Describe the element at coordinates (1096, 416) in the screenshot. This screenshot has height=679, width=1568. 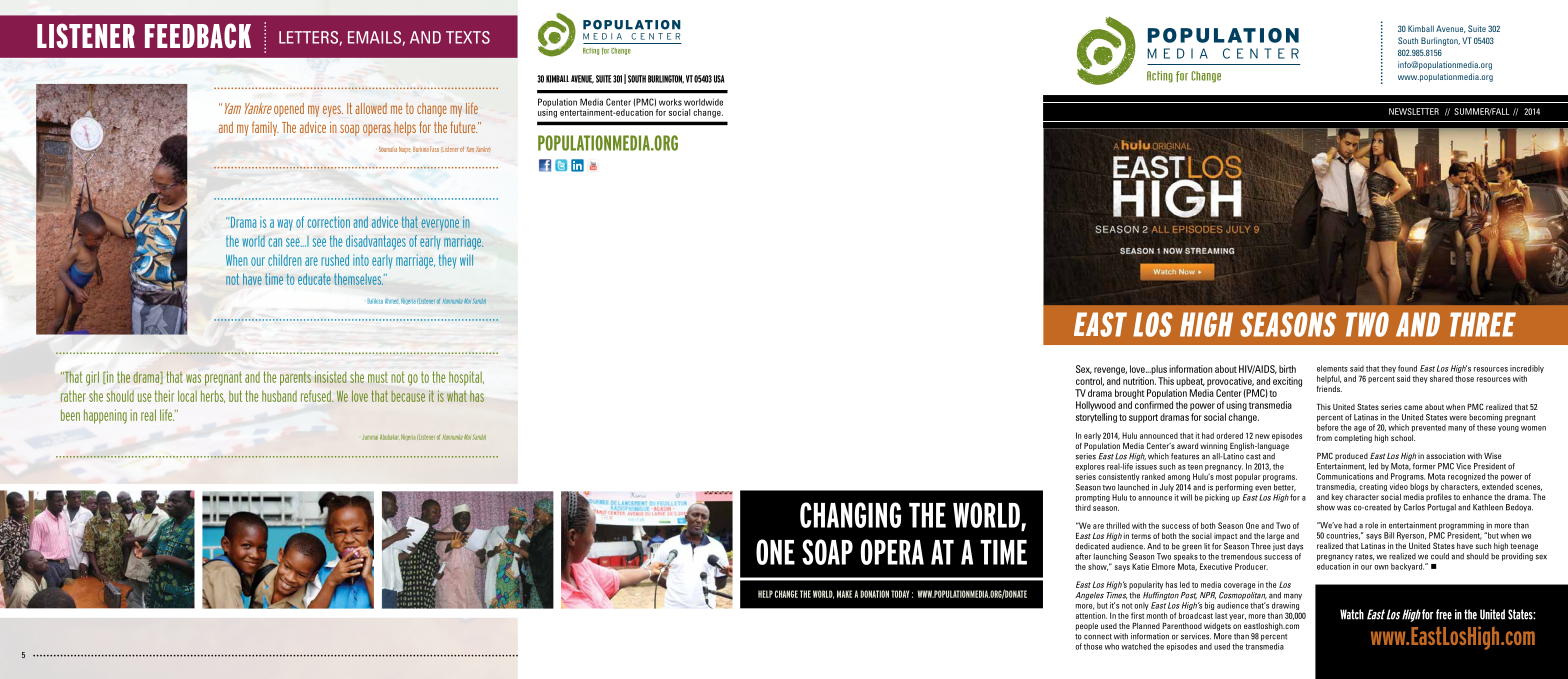
I see `storytelling` at that location.
